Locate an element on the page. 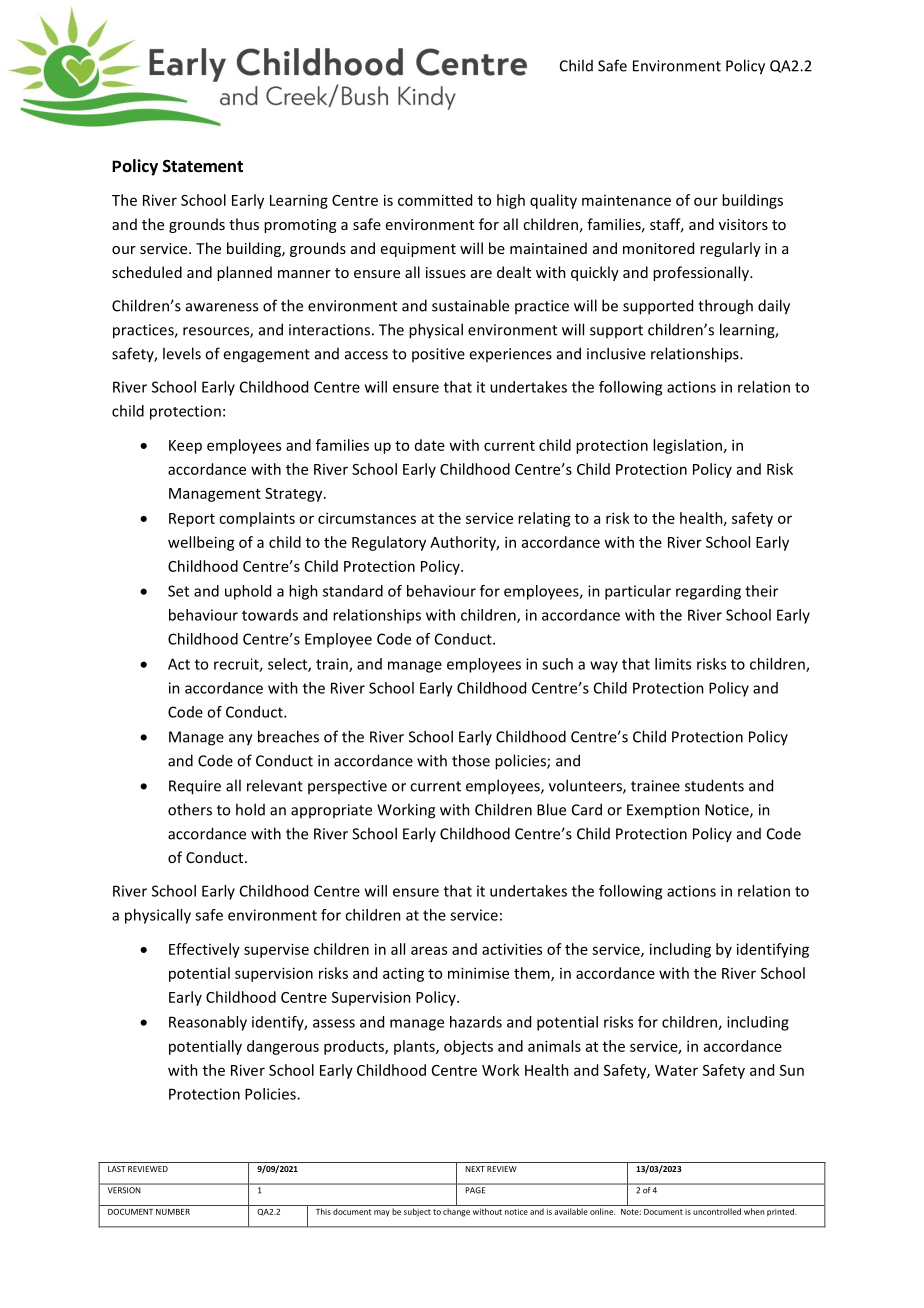 This document has height=1308, width=924. NUMBER is located at coordinates (173, 1212).
